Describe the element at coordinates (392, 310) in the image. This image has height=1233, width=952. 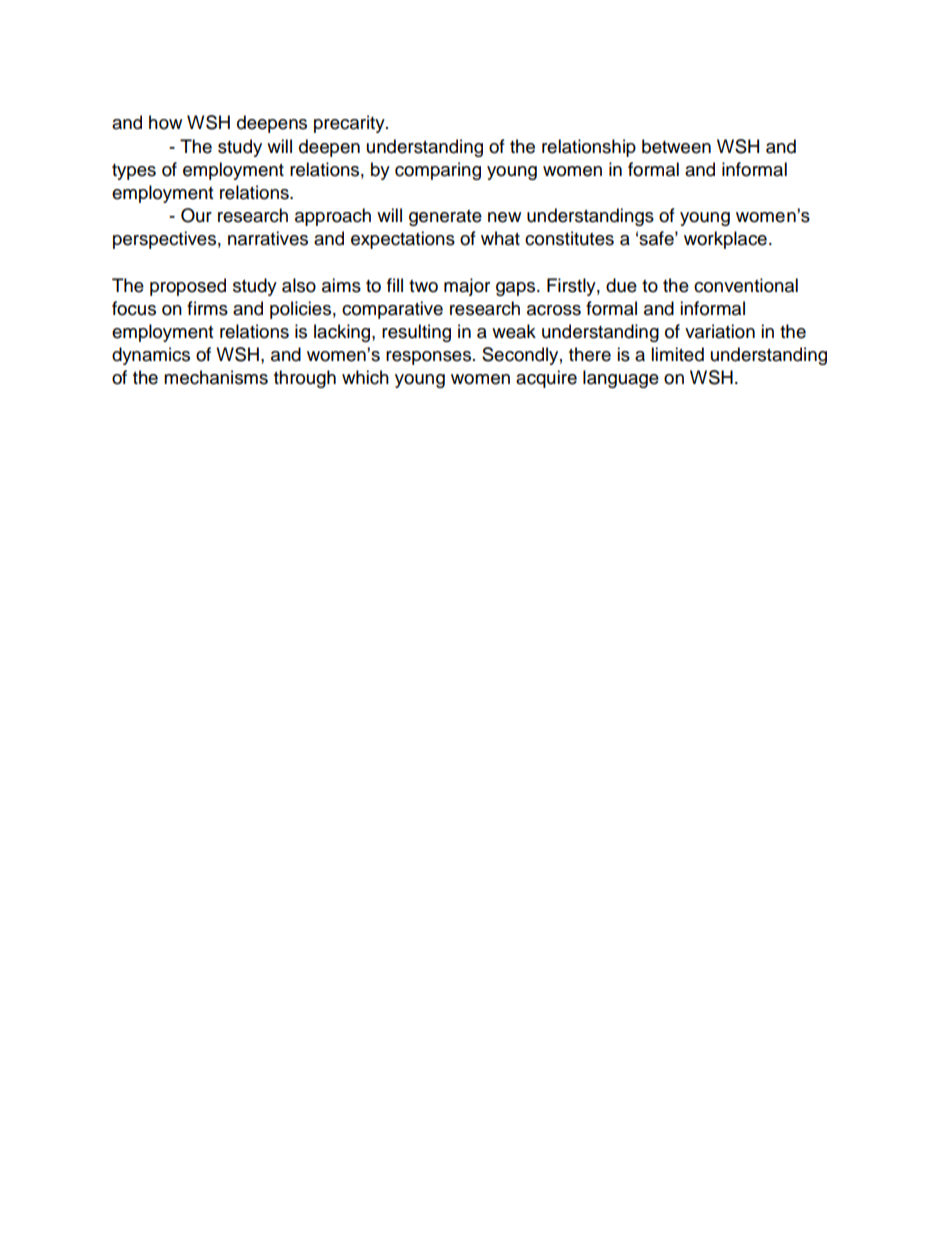
I see `comparative` at that location.
